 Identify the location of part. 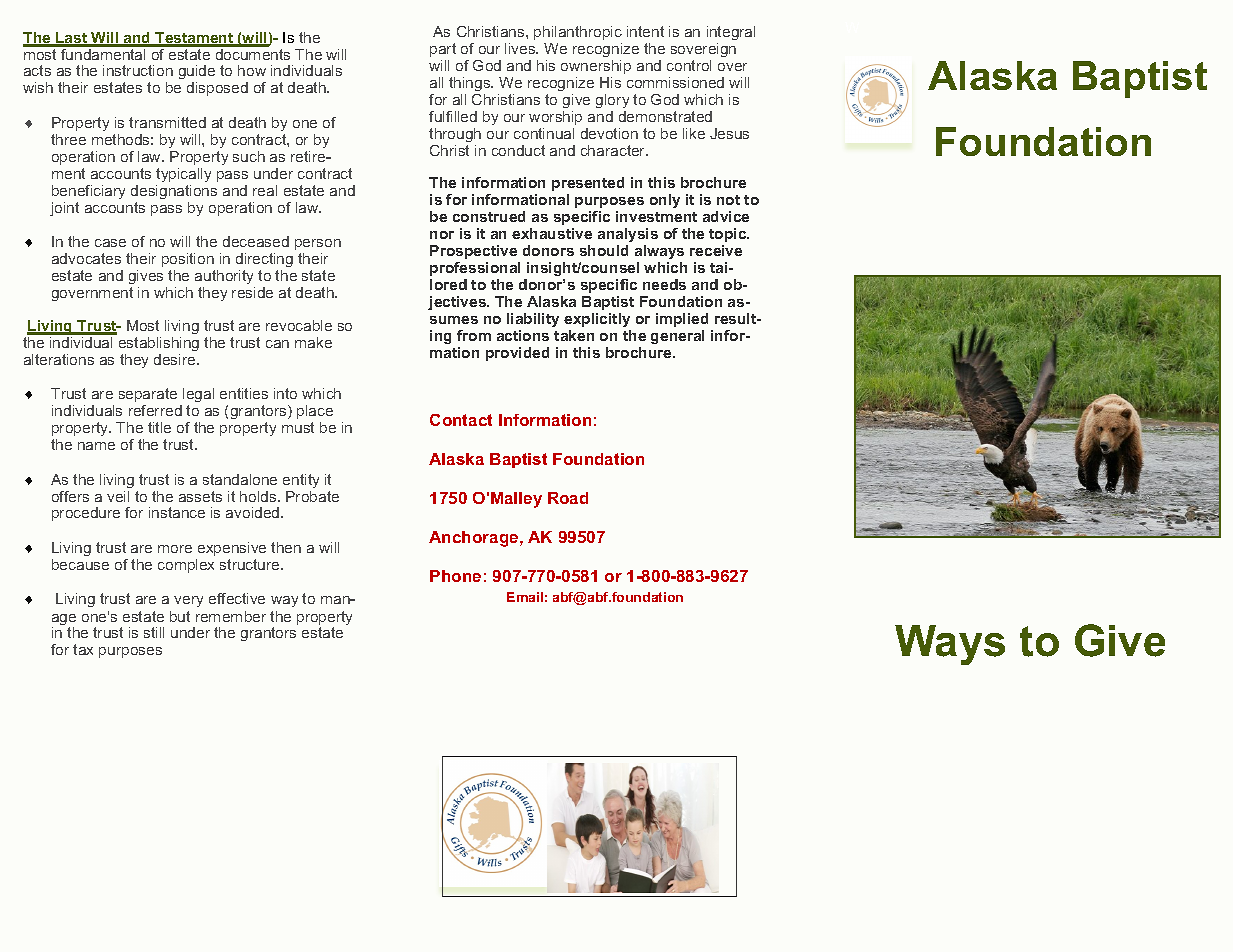
(443, 50).
